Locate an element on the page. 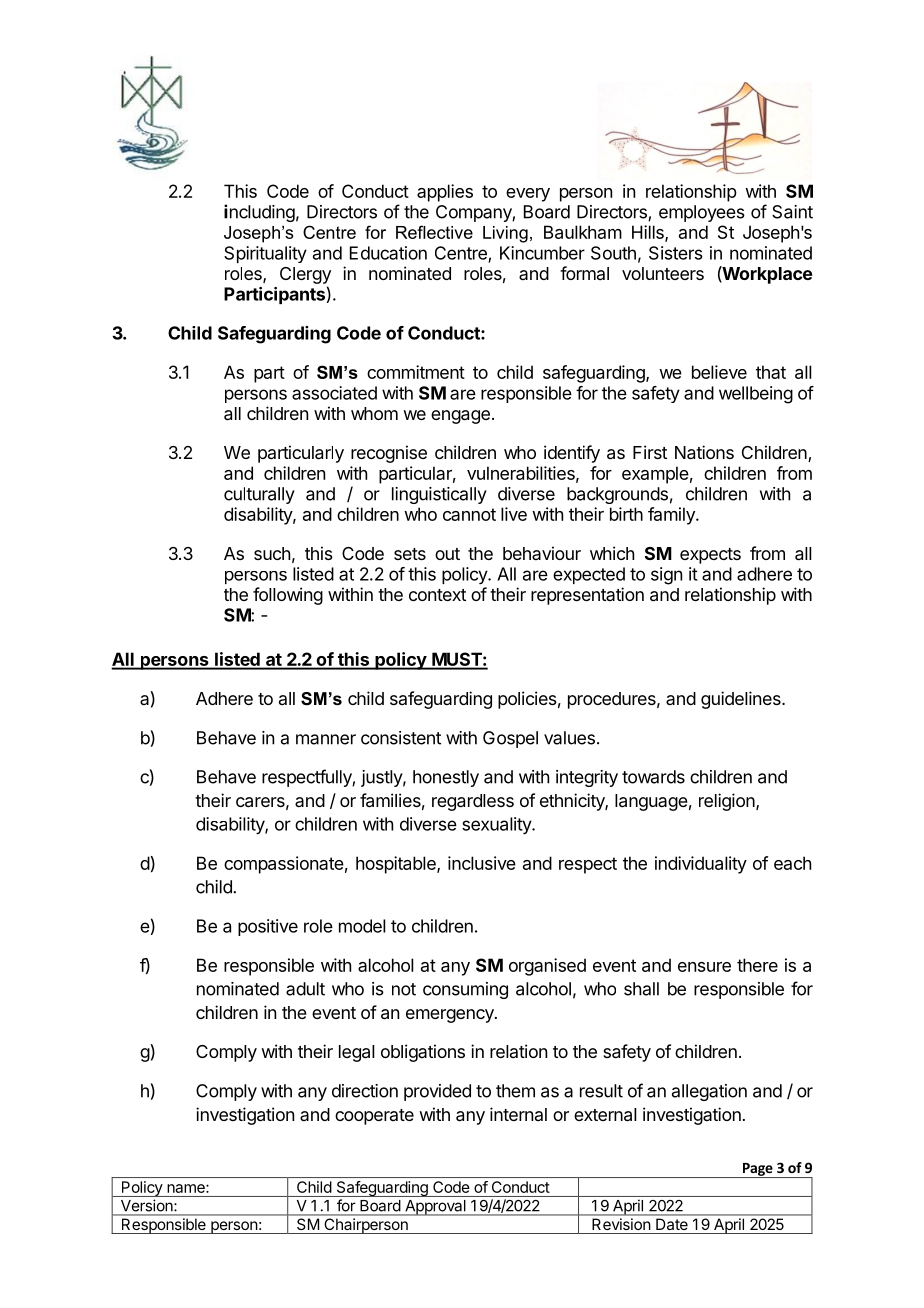 Image resolution: width=924 pixels, height=1308 pixels. Clergy is located at coordinates (305, 275).
